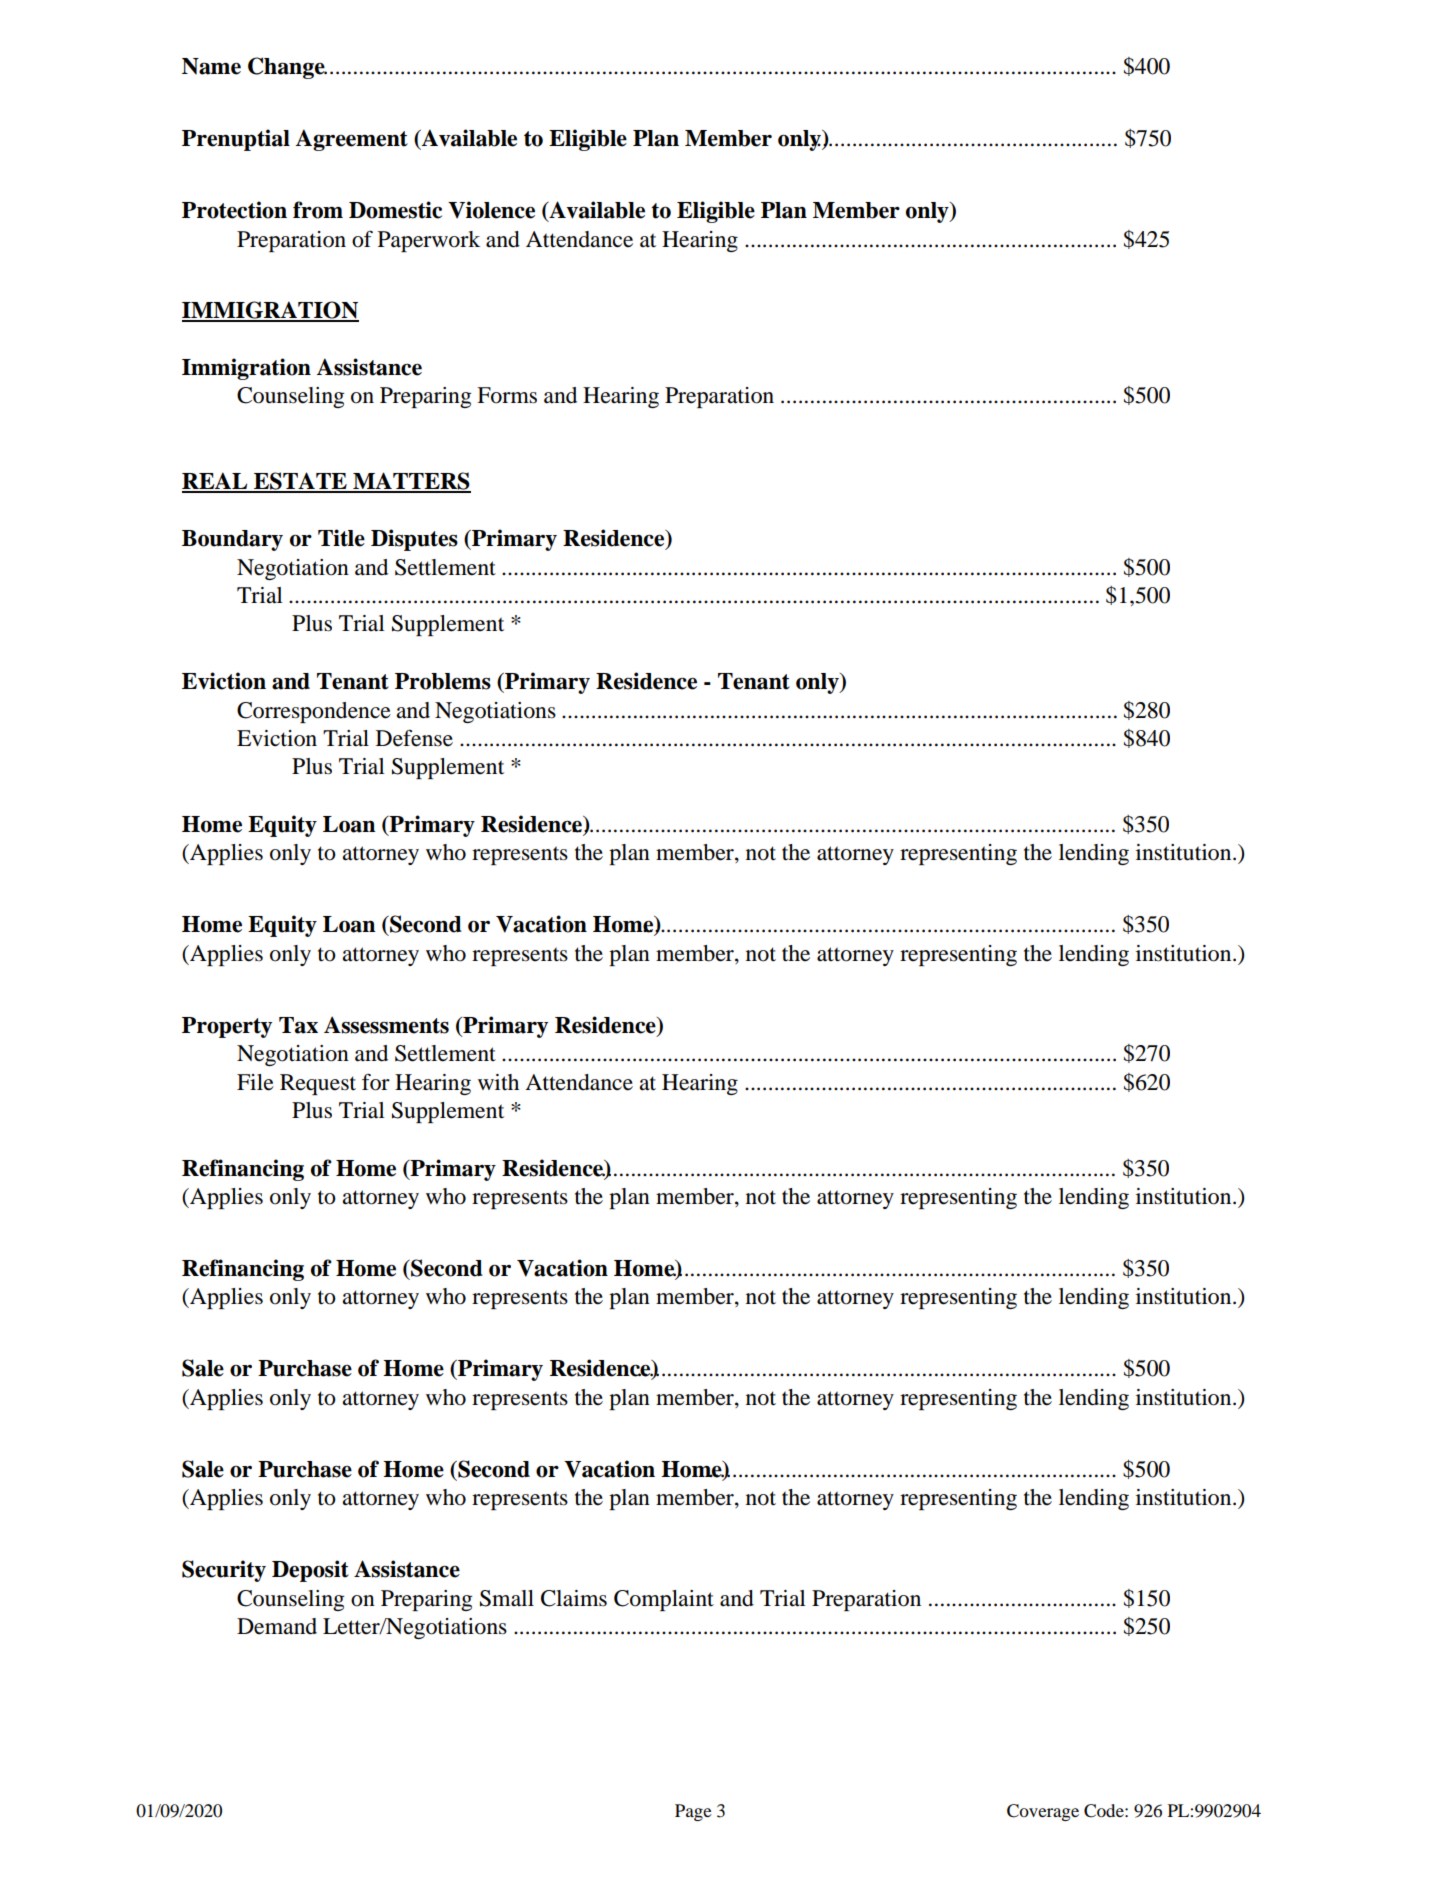 This document has width=1451, height=1878. I want to click on Demand, so click(277, 1626).
